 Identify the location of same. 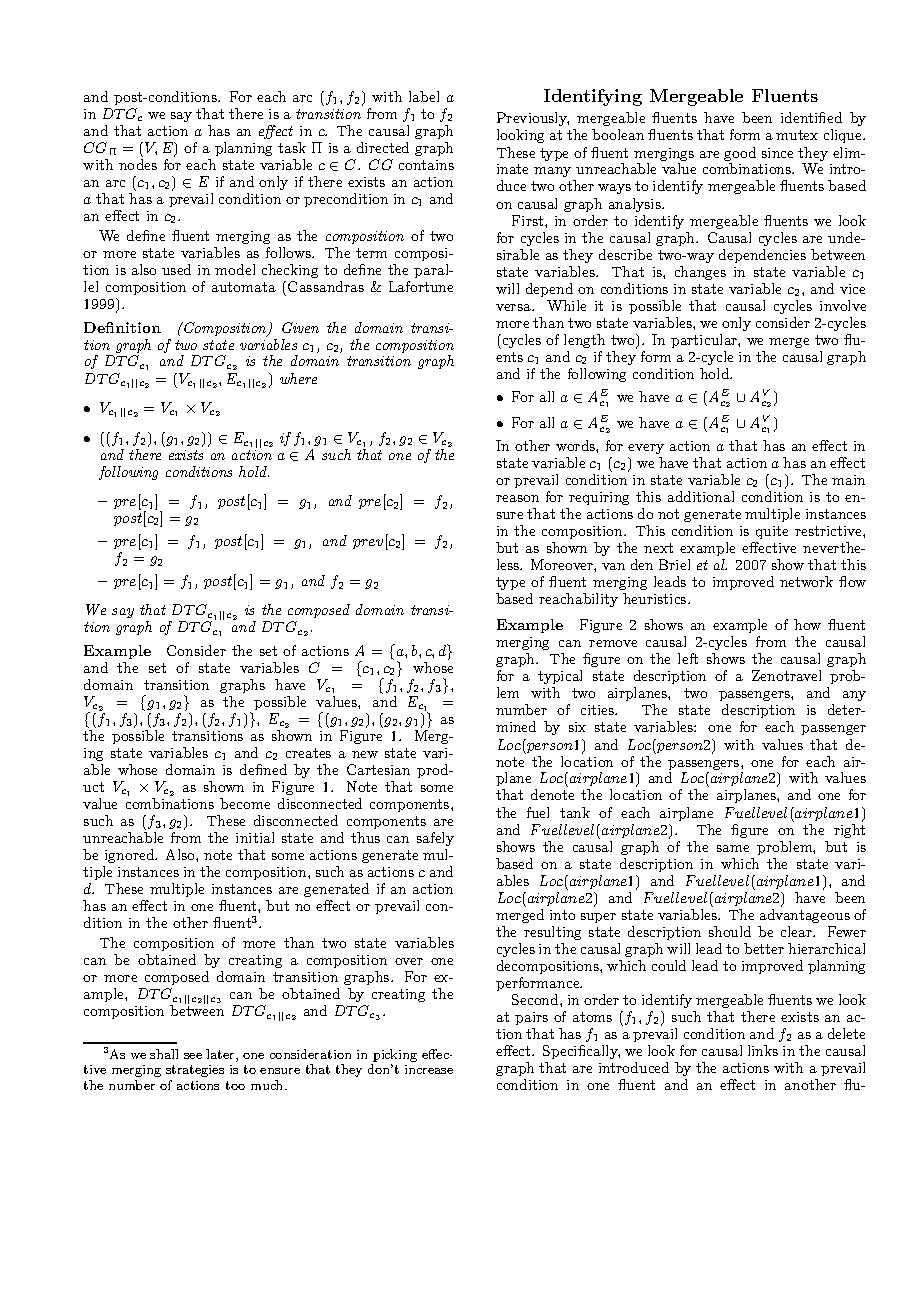
(733, 848).
